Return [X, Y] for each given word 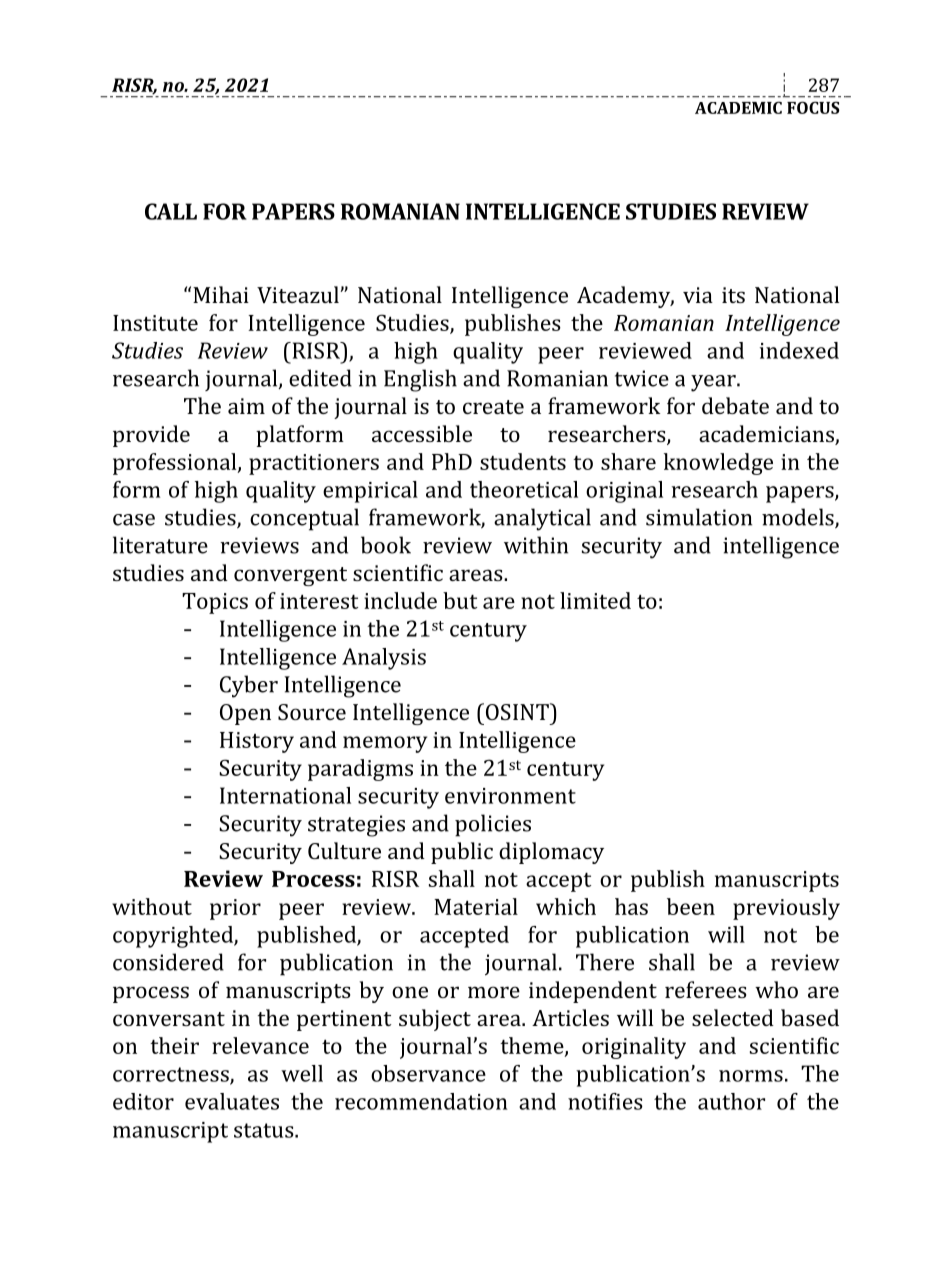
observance [428, 1073]
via [698, 295]
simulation [699, 517]
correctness [172, 1075]
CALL [171, 211]
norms [751, 1076]
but [460, 600]
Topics [215, 603]
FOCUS [813, 107]
